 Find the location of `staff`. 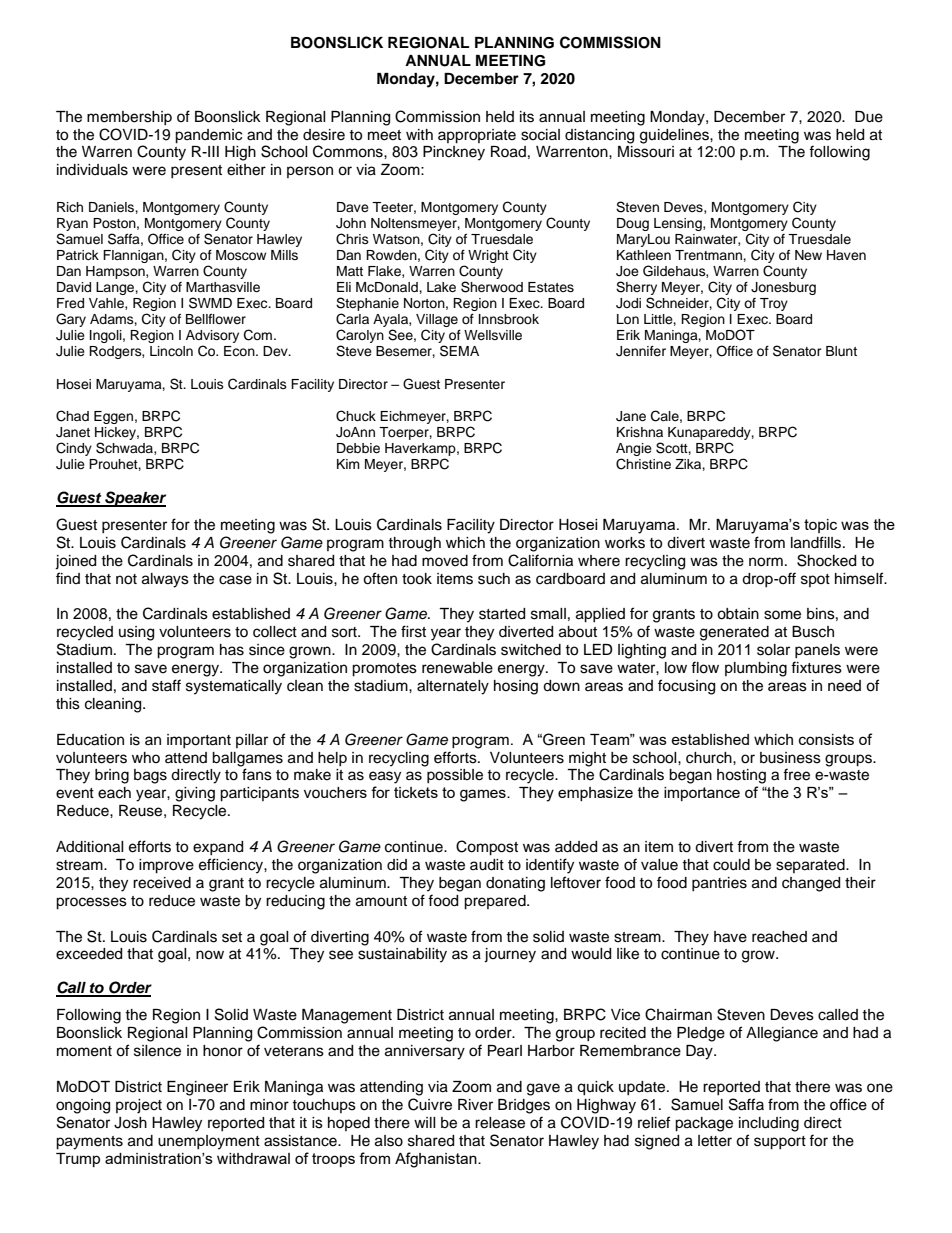

staff is located at coordinates (166, 685).
